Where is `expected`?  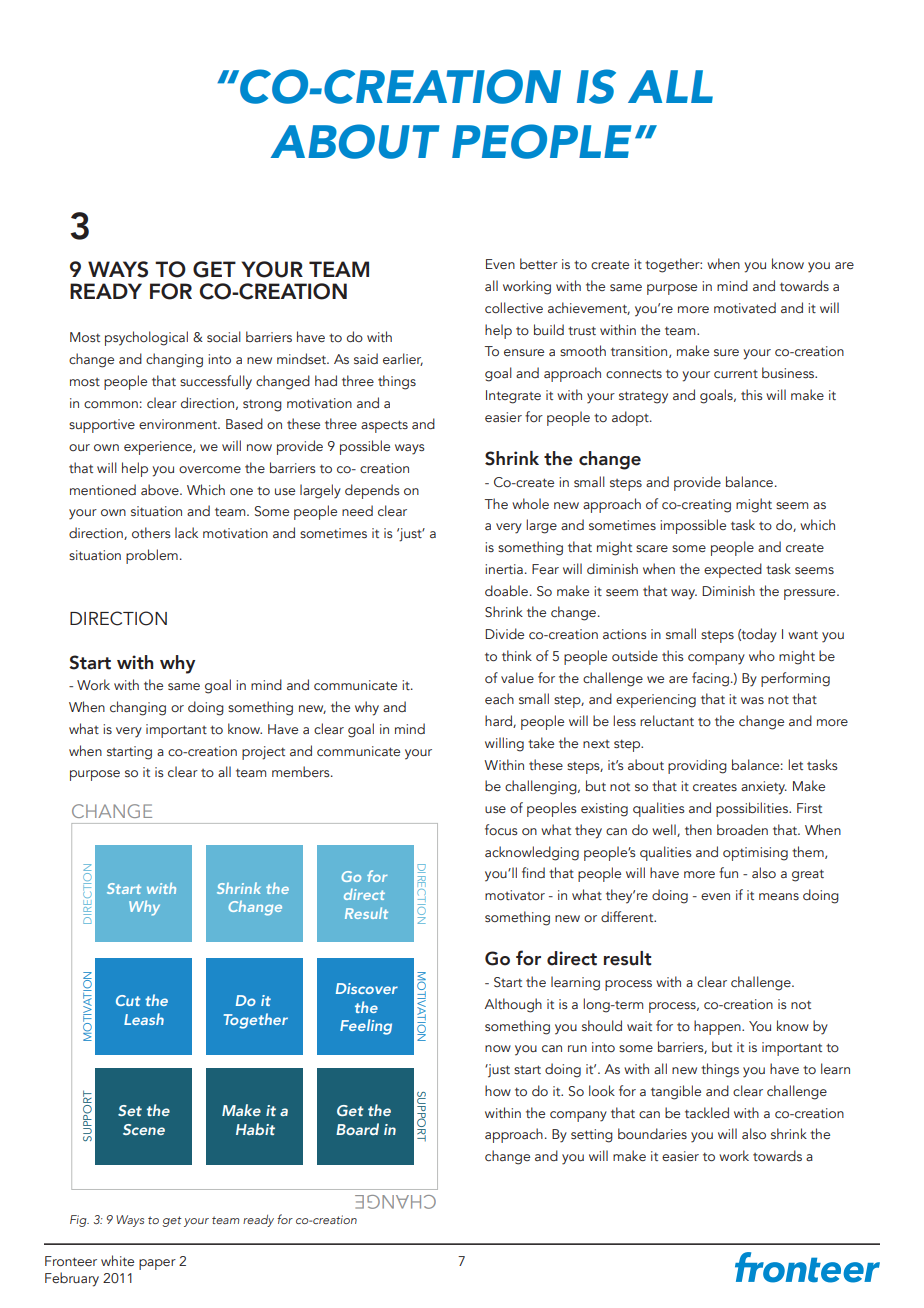
expected is located at coordinates (733, 570).
